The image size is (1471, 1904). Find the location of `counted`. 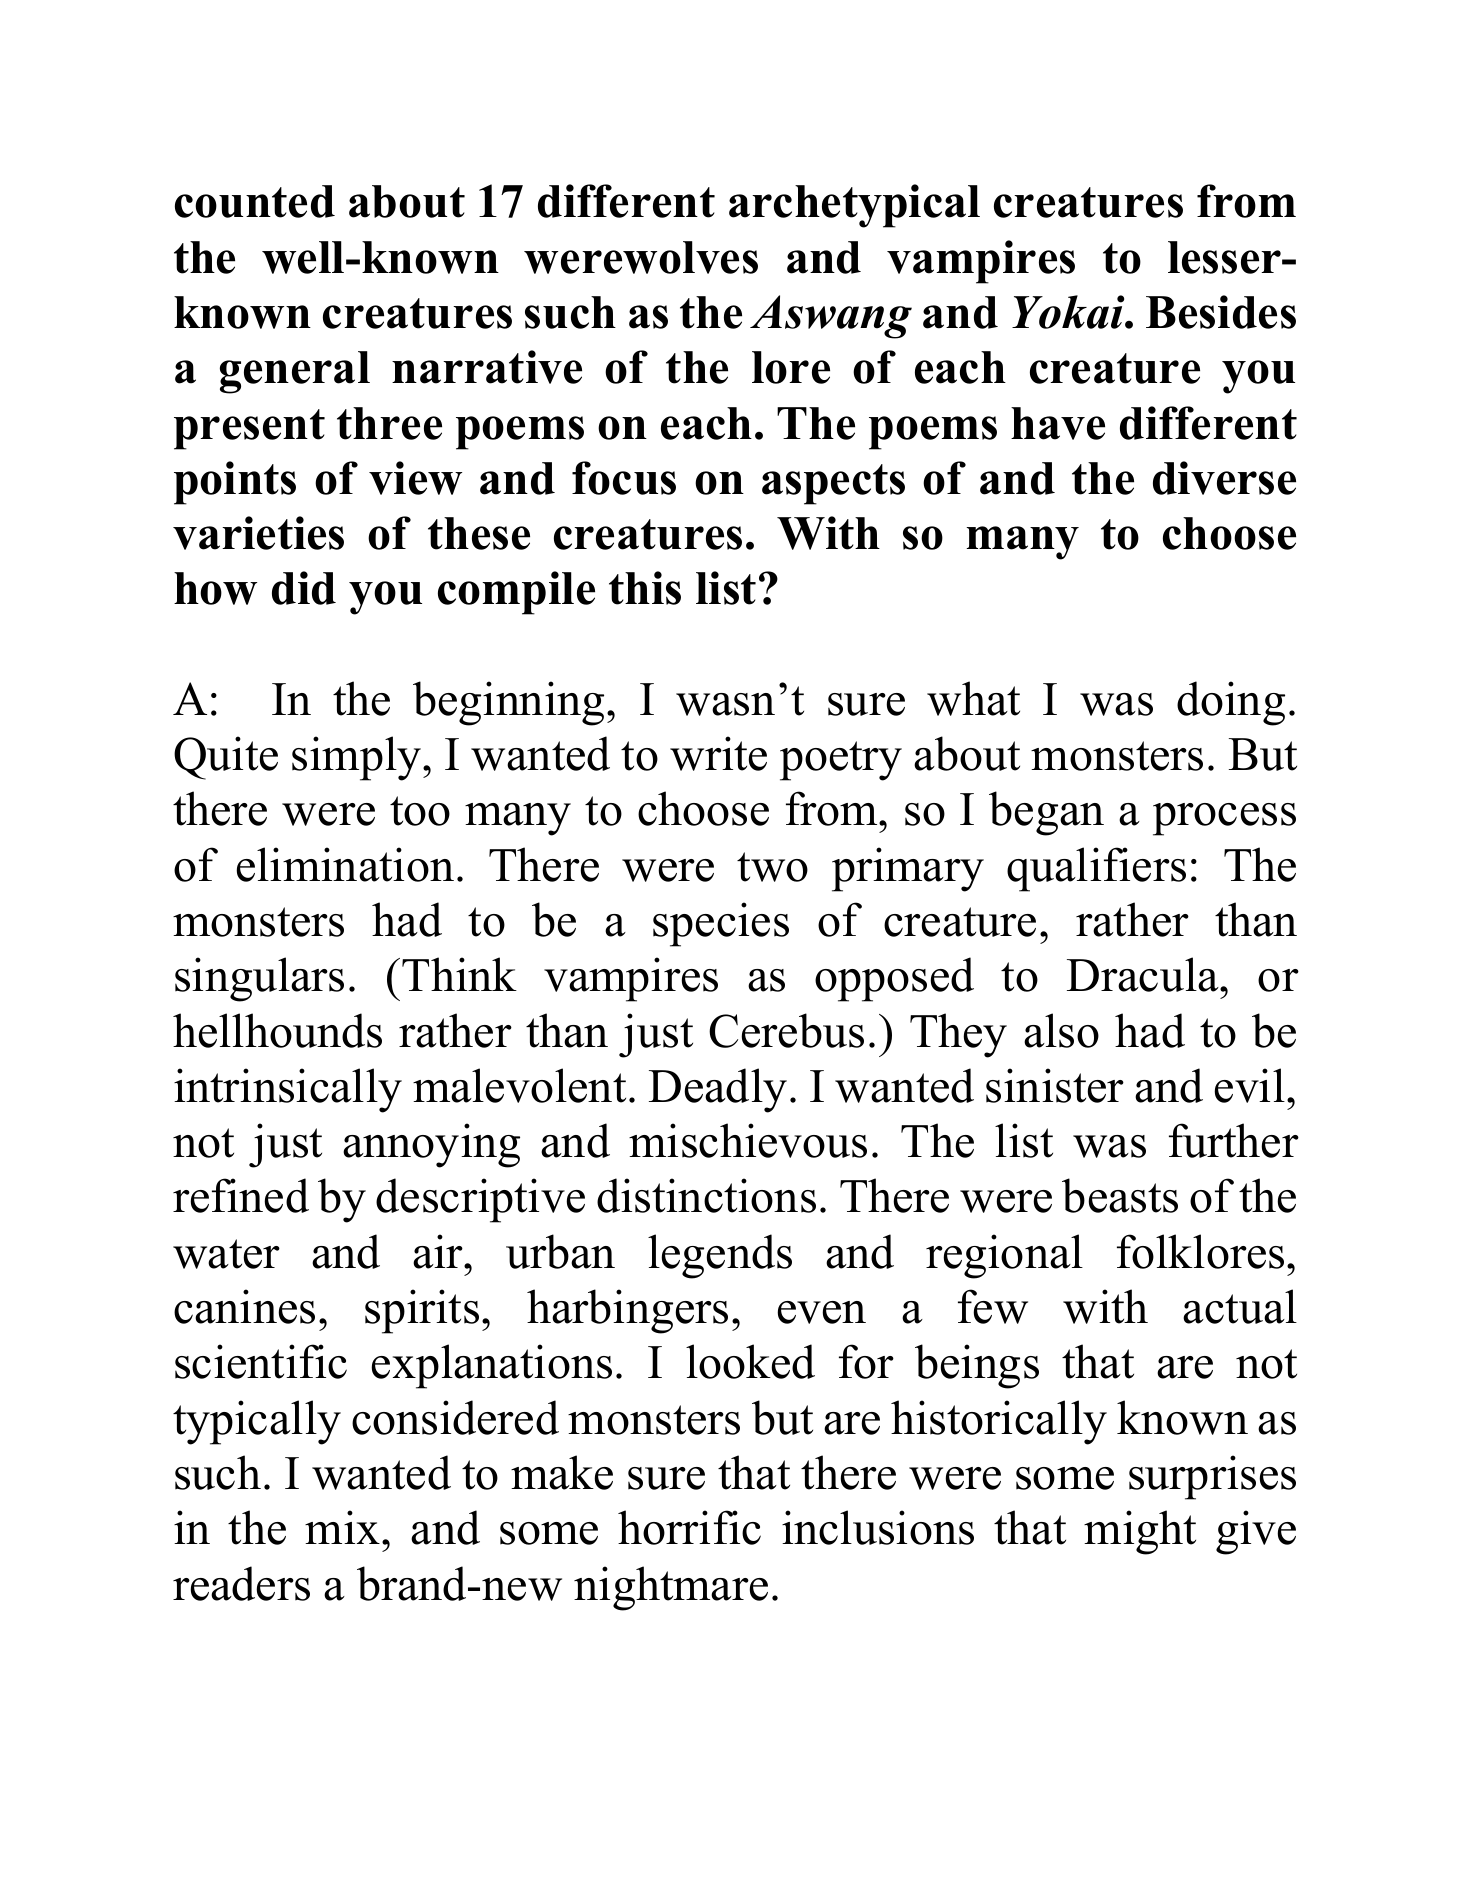

counted is located at coordinates (255, 201).
